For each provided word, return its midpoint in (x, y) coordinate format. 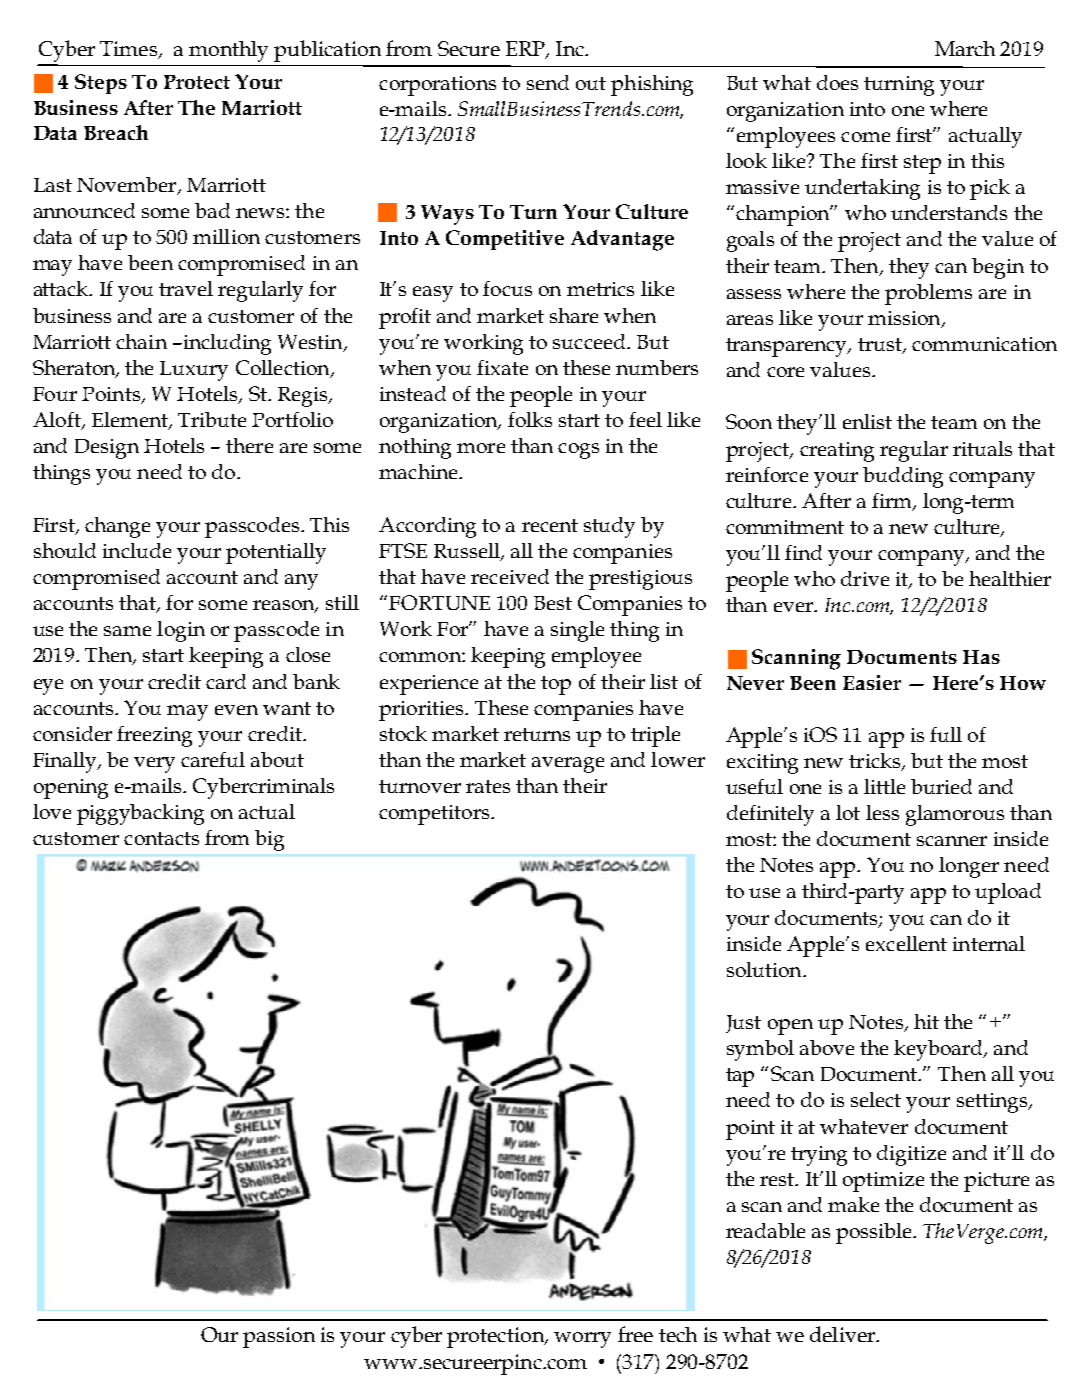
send (548, 82)
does (837, 82)
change (117, 527)
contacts (161, 838)
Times (129, 50)
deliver (843, 1334)
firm (893, 501)
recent (550, 525)
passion (279, 1337)
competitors (435, 815)
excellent (906, 943)
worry (582, 1340)
